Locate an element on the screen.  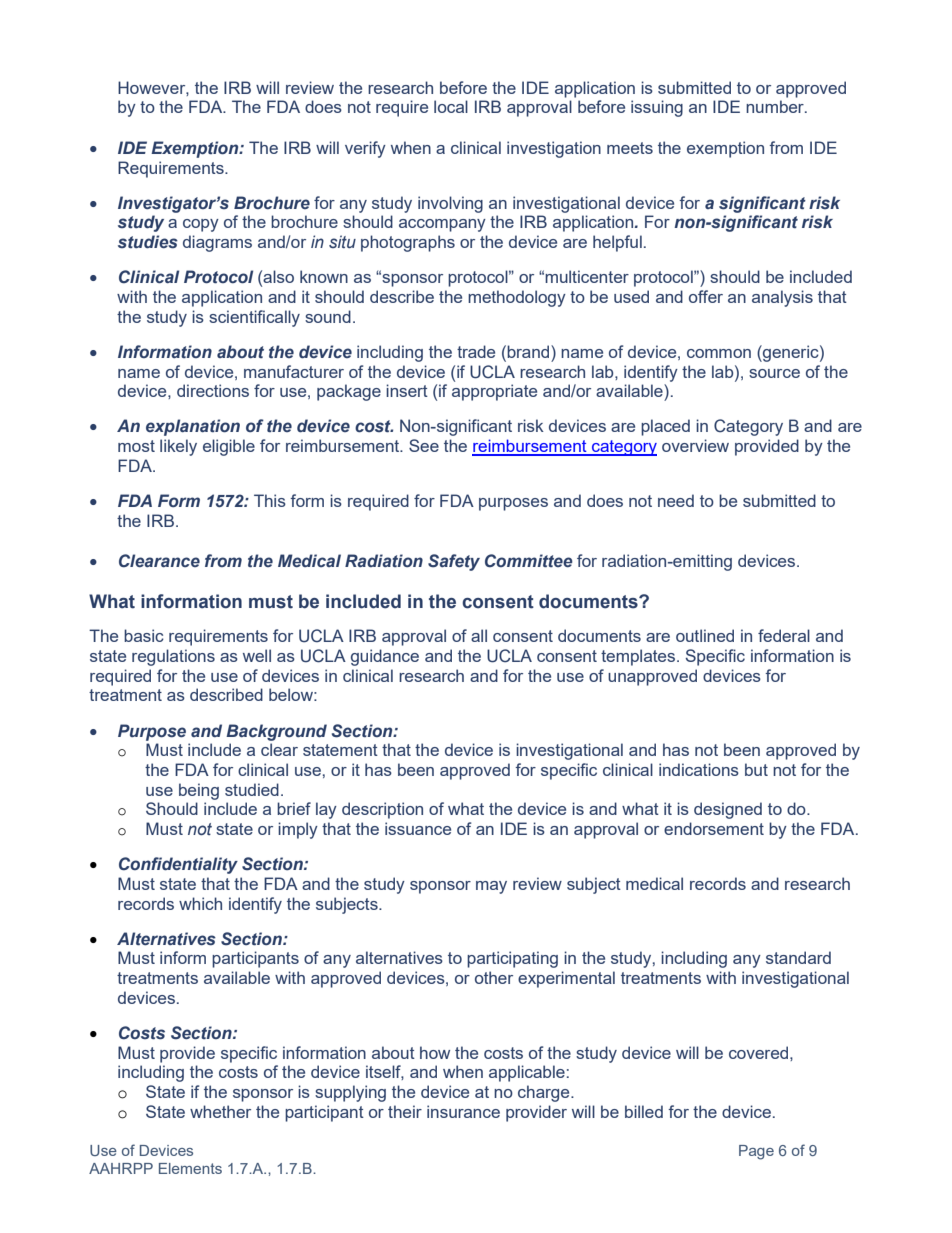
endorsement is located at coordinates (714, 828).
